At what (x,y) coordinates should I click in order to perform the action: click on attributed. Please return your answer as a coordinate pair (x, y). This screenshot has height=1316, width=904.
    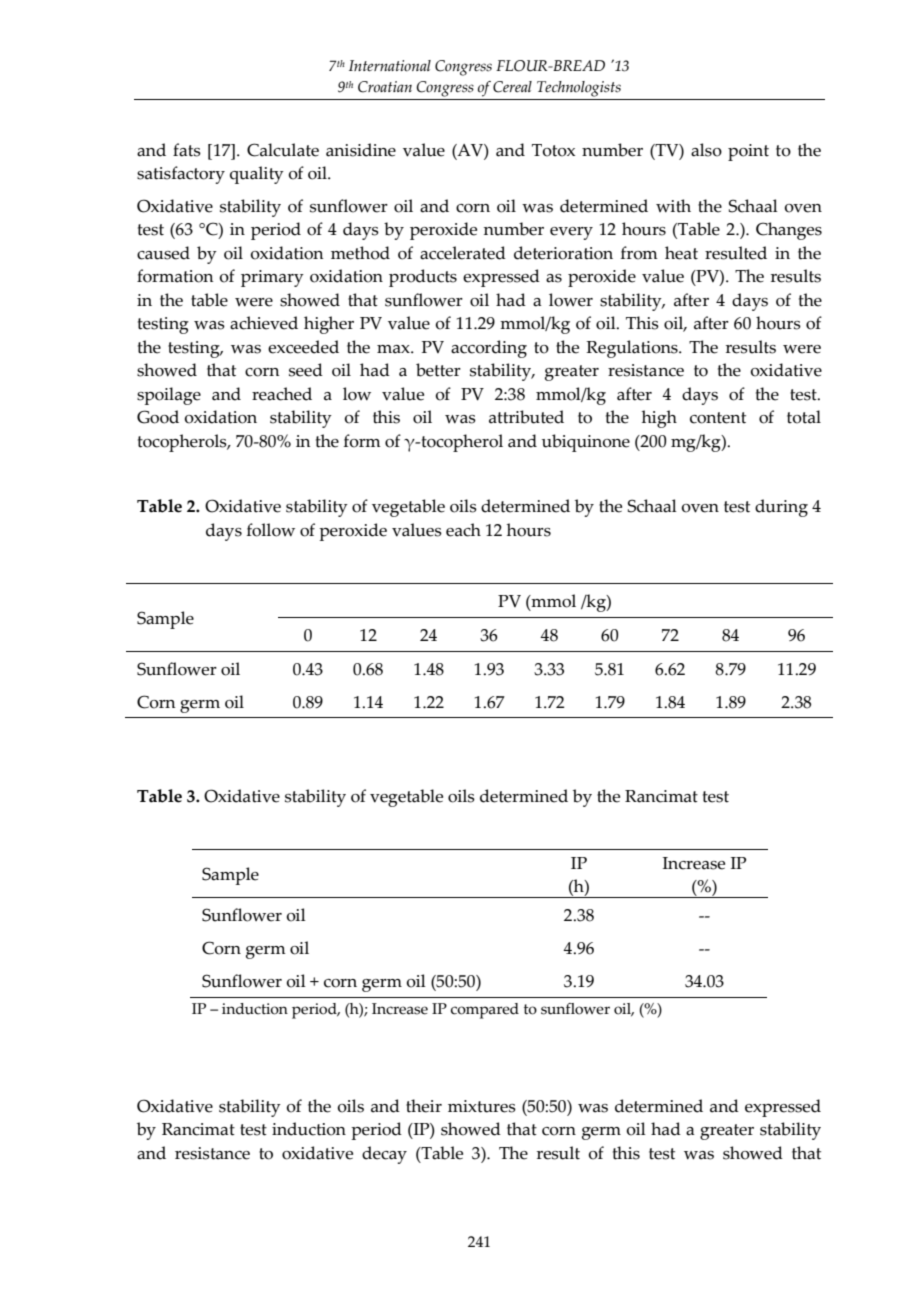
    Looking at the image, I should click on (526, 417).
